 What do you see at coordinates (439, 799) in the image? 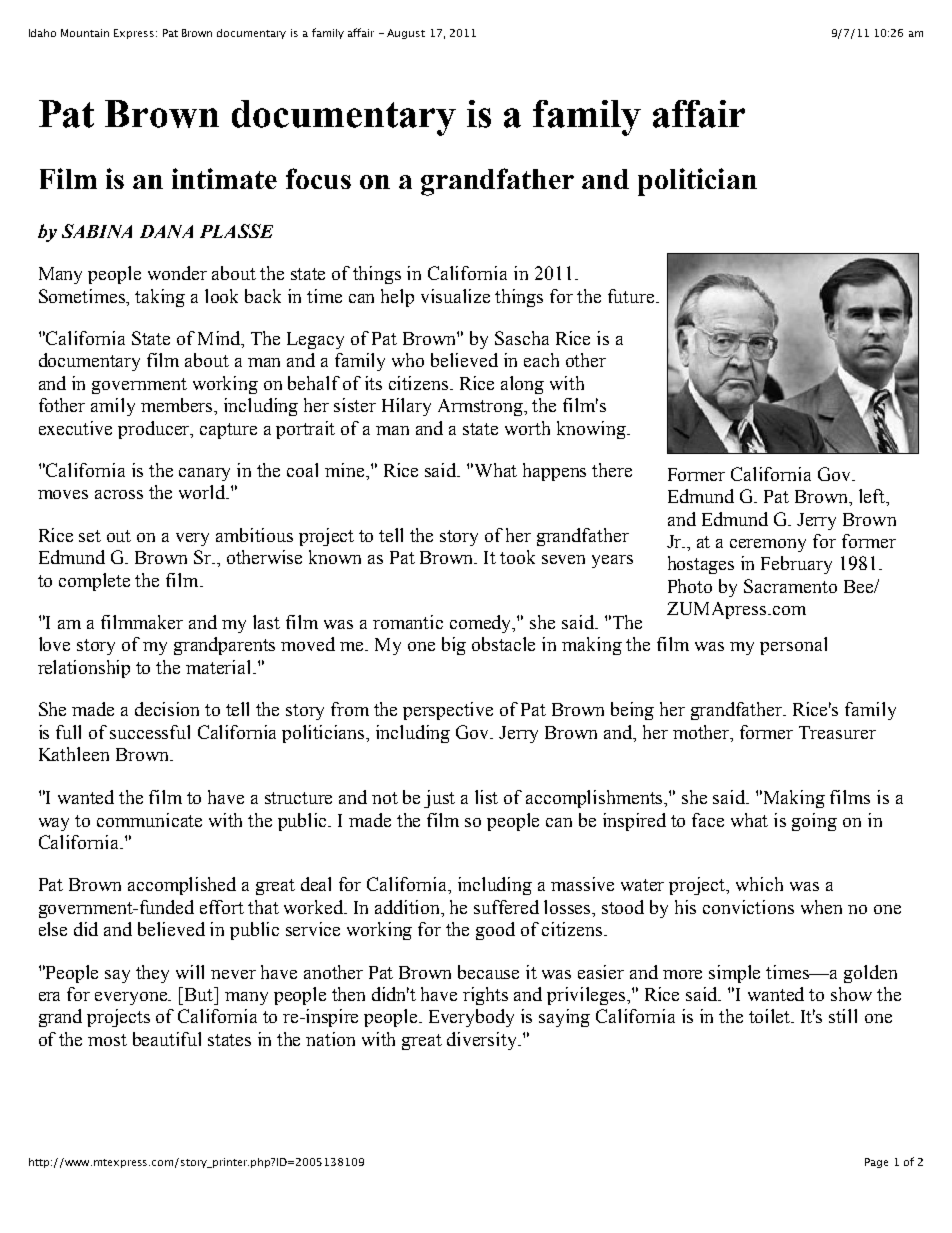
I see `just` at bounding box center [439, 799].
